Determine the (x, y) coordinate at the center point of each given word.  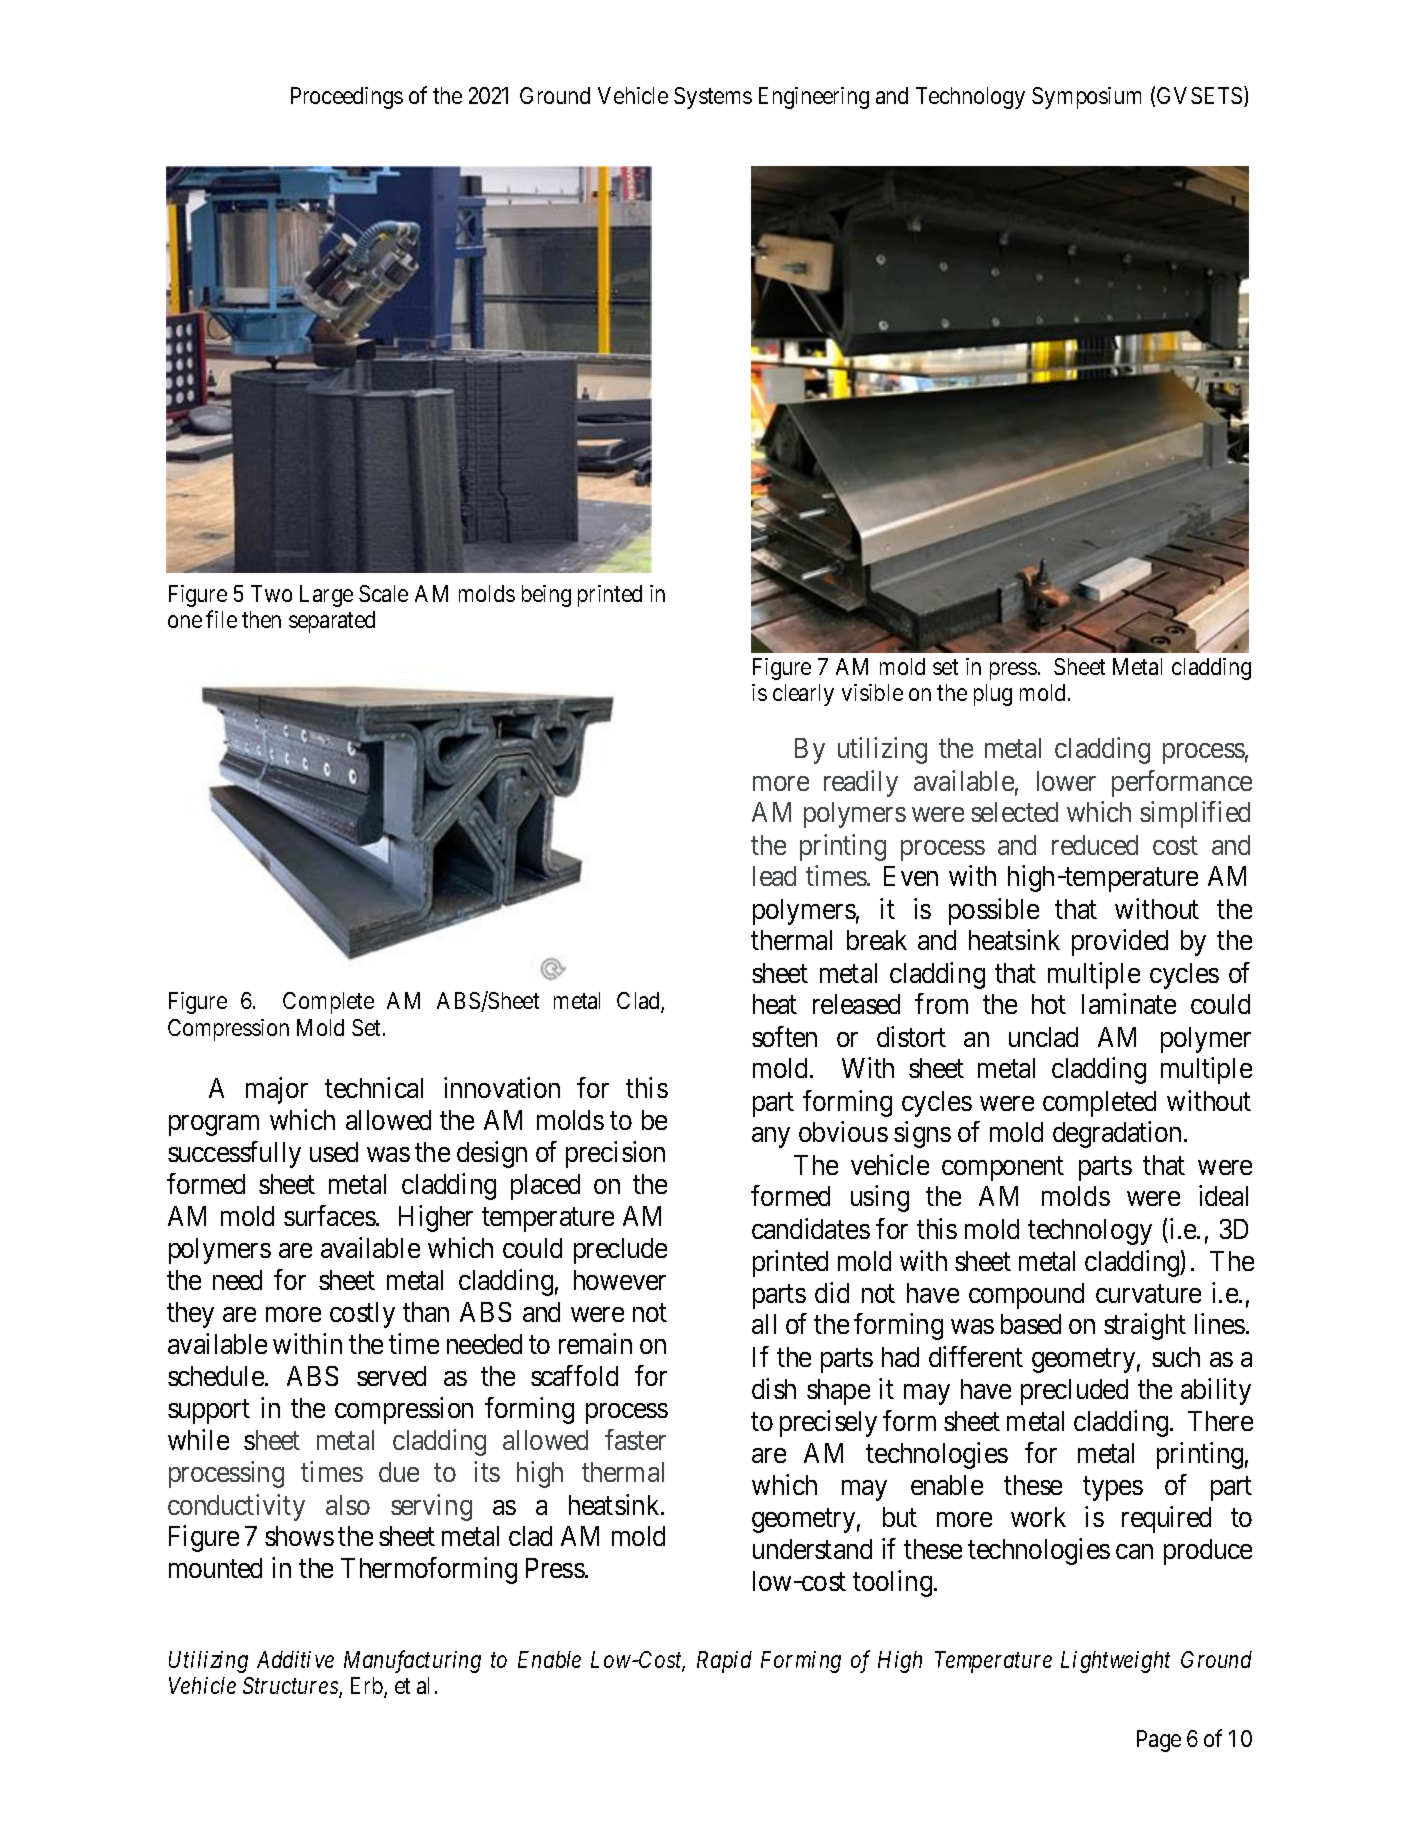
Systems (713, 98)
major (277, 1090)
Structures (291, 1687)
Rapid (724, 1662)
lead (774, 876)
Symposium (1086, 98)
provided (1120, 942)
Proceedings (347, 98)
